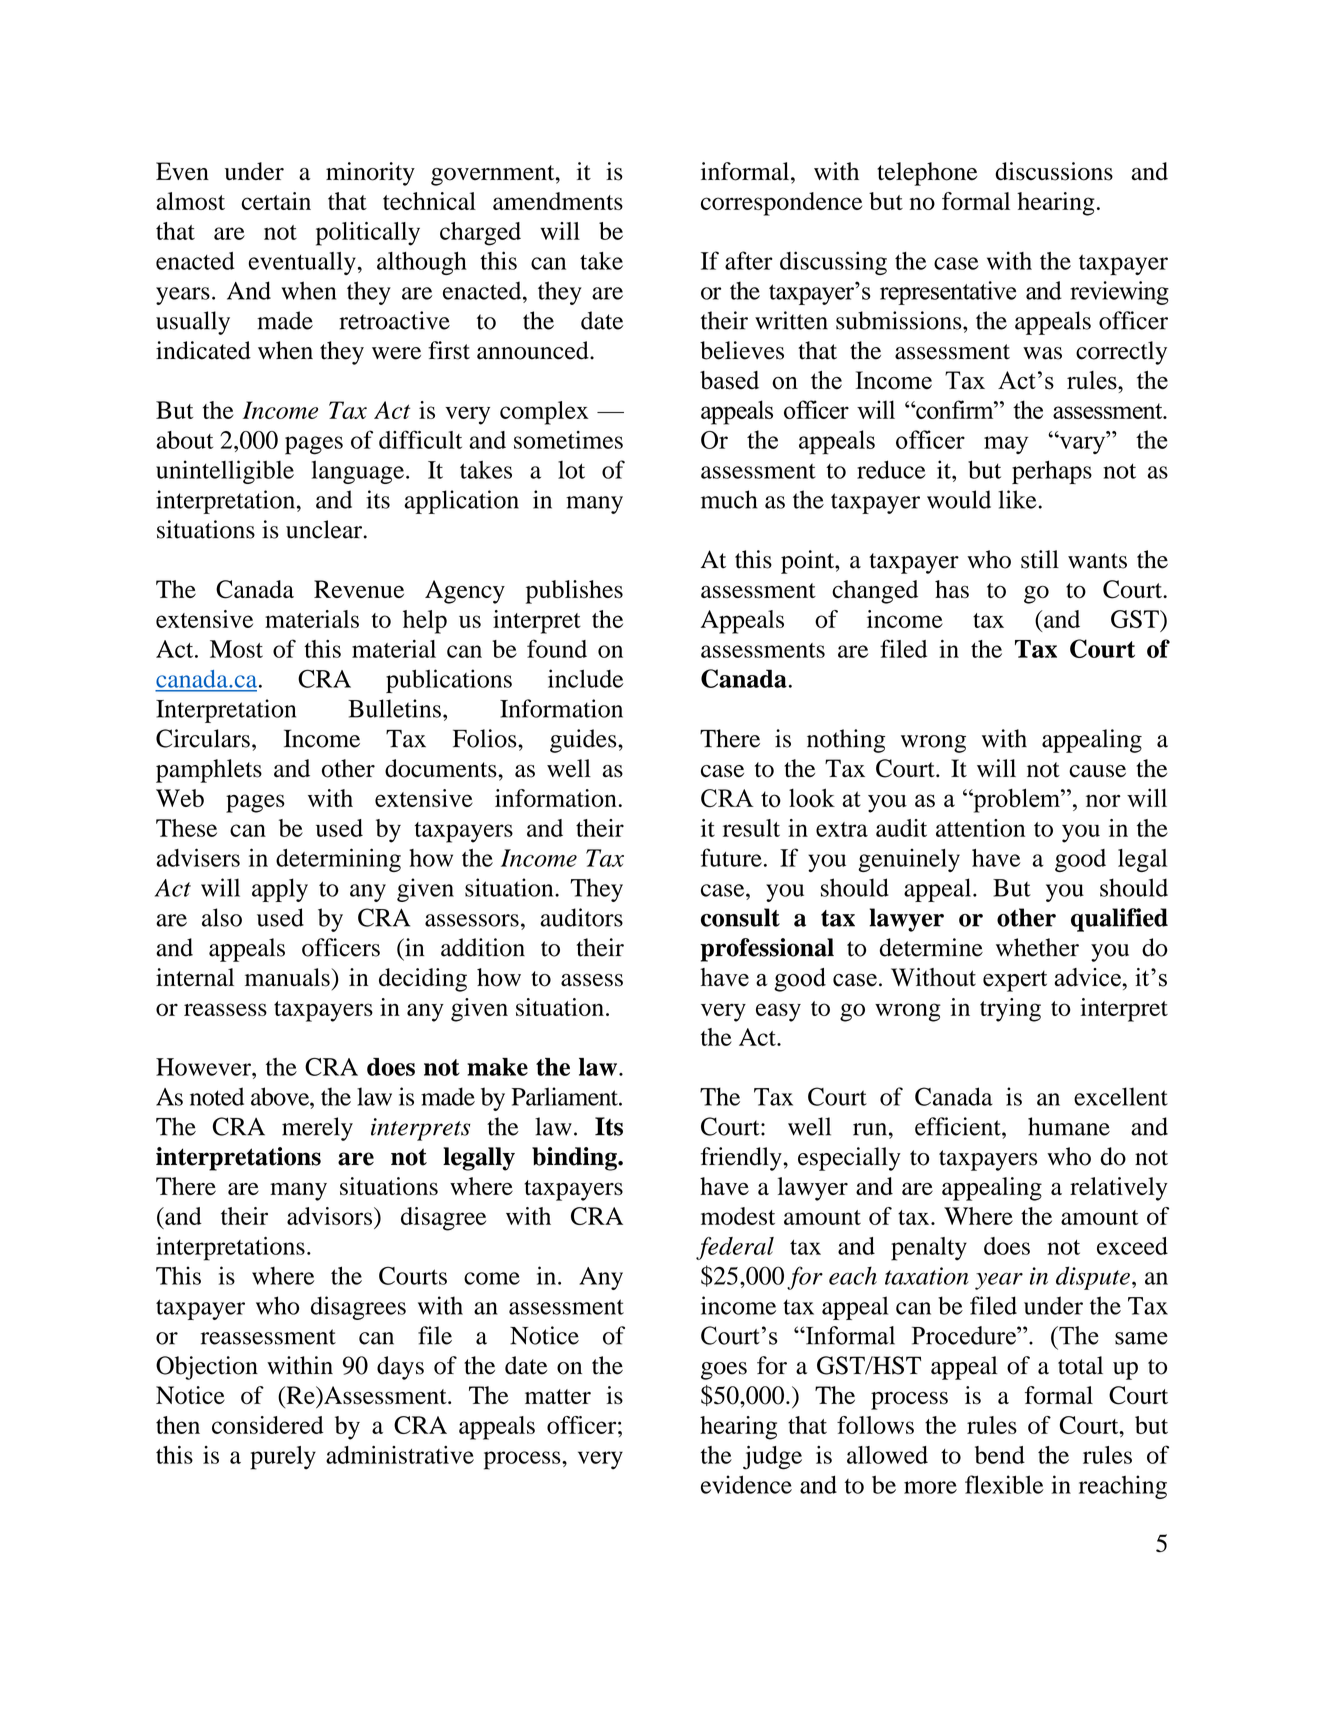  What do you see at coordinates (746, 1484) in the document?
I see `evidence` at bounding box center [746, 1484].
